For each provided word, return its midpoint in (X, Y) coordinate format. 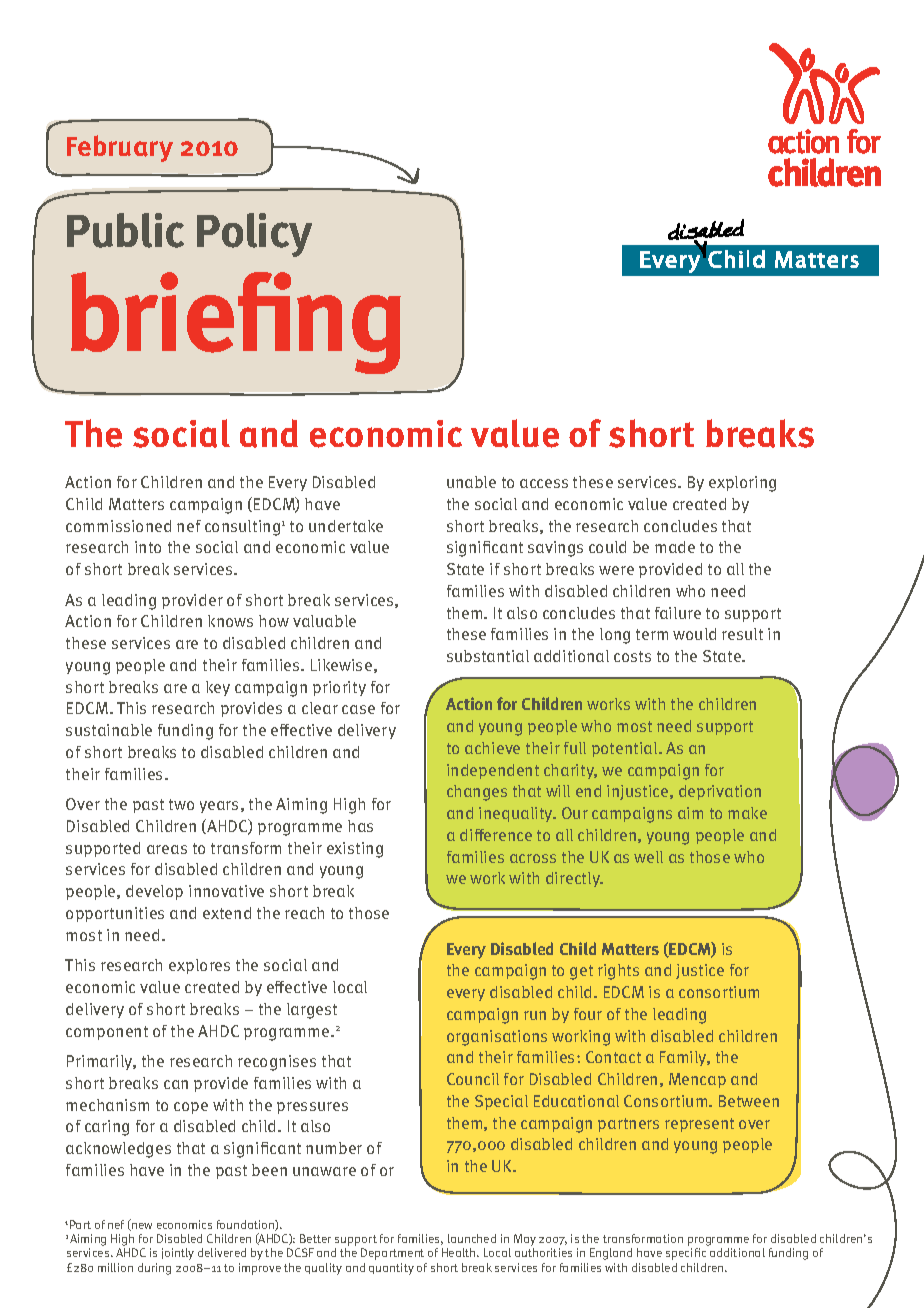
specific (686, 1254)
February (120, 148)
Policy (254, 235)
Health (460, 1252)
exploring (742, 484)
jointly (178, 1254)
